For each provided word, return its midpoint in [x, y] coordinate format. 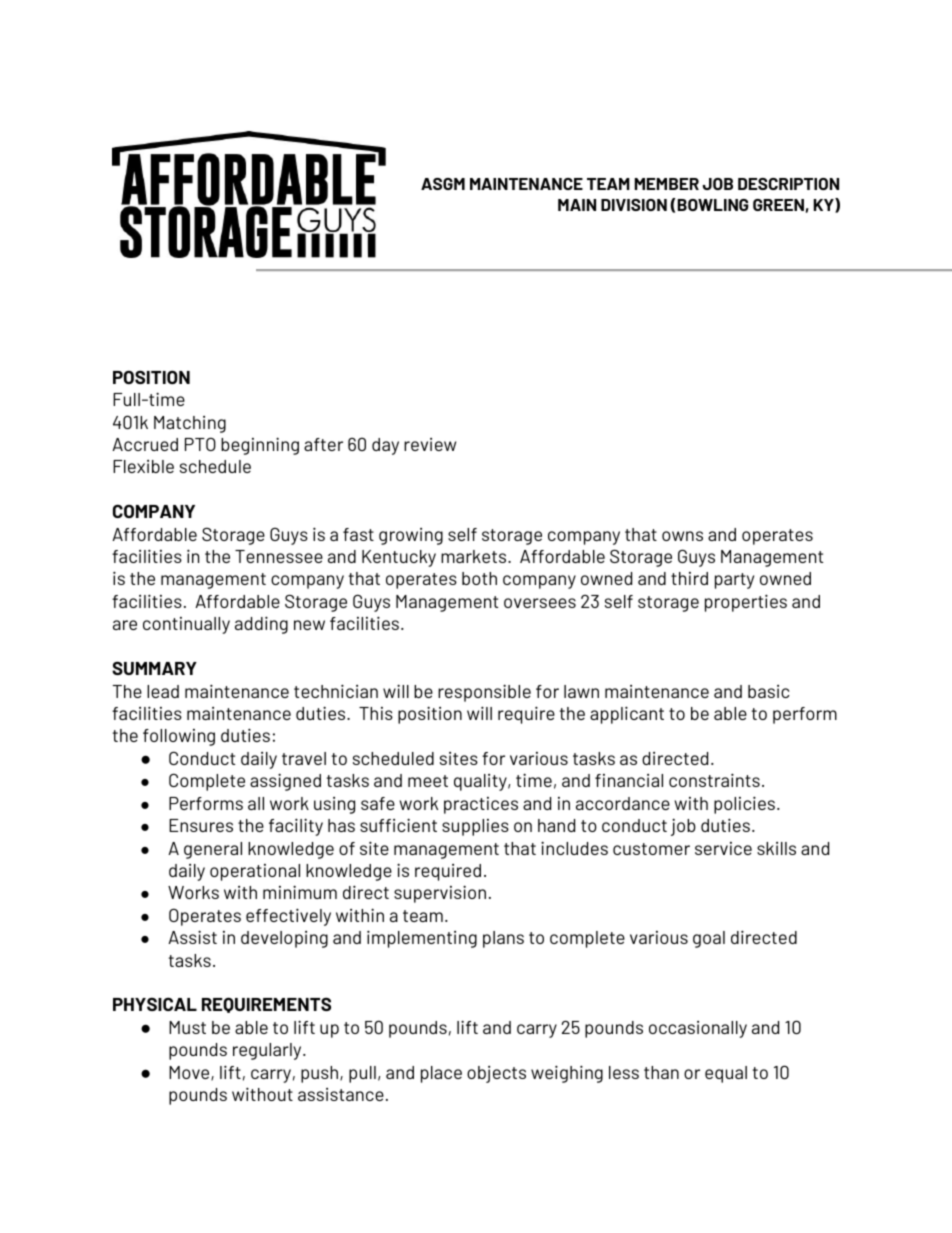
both [479, 578]
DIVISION [634, 205]
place [441, 1074]
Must [187, 1027]
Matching [190, 424]
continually [186, 625]
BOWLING [713, 205]
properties [746, 603]
